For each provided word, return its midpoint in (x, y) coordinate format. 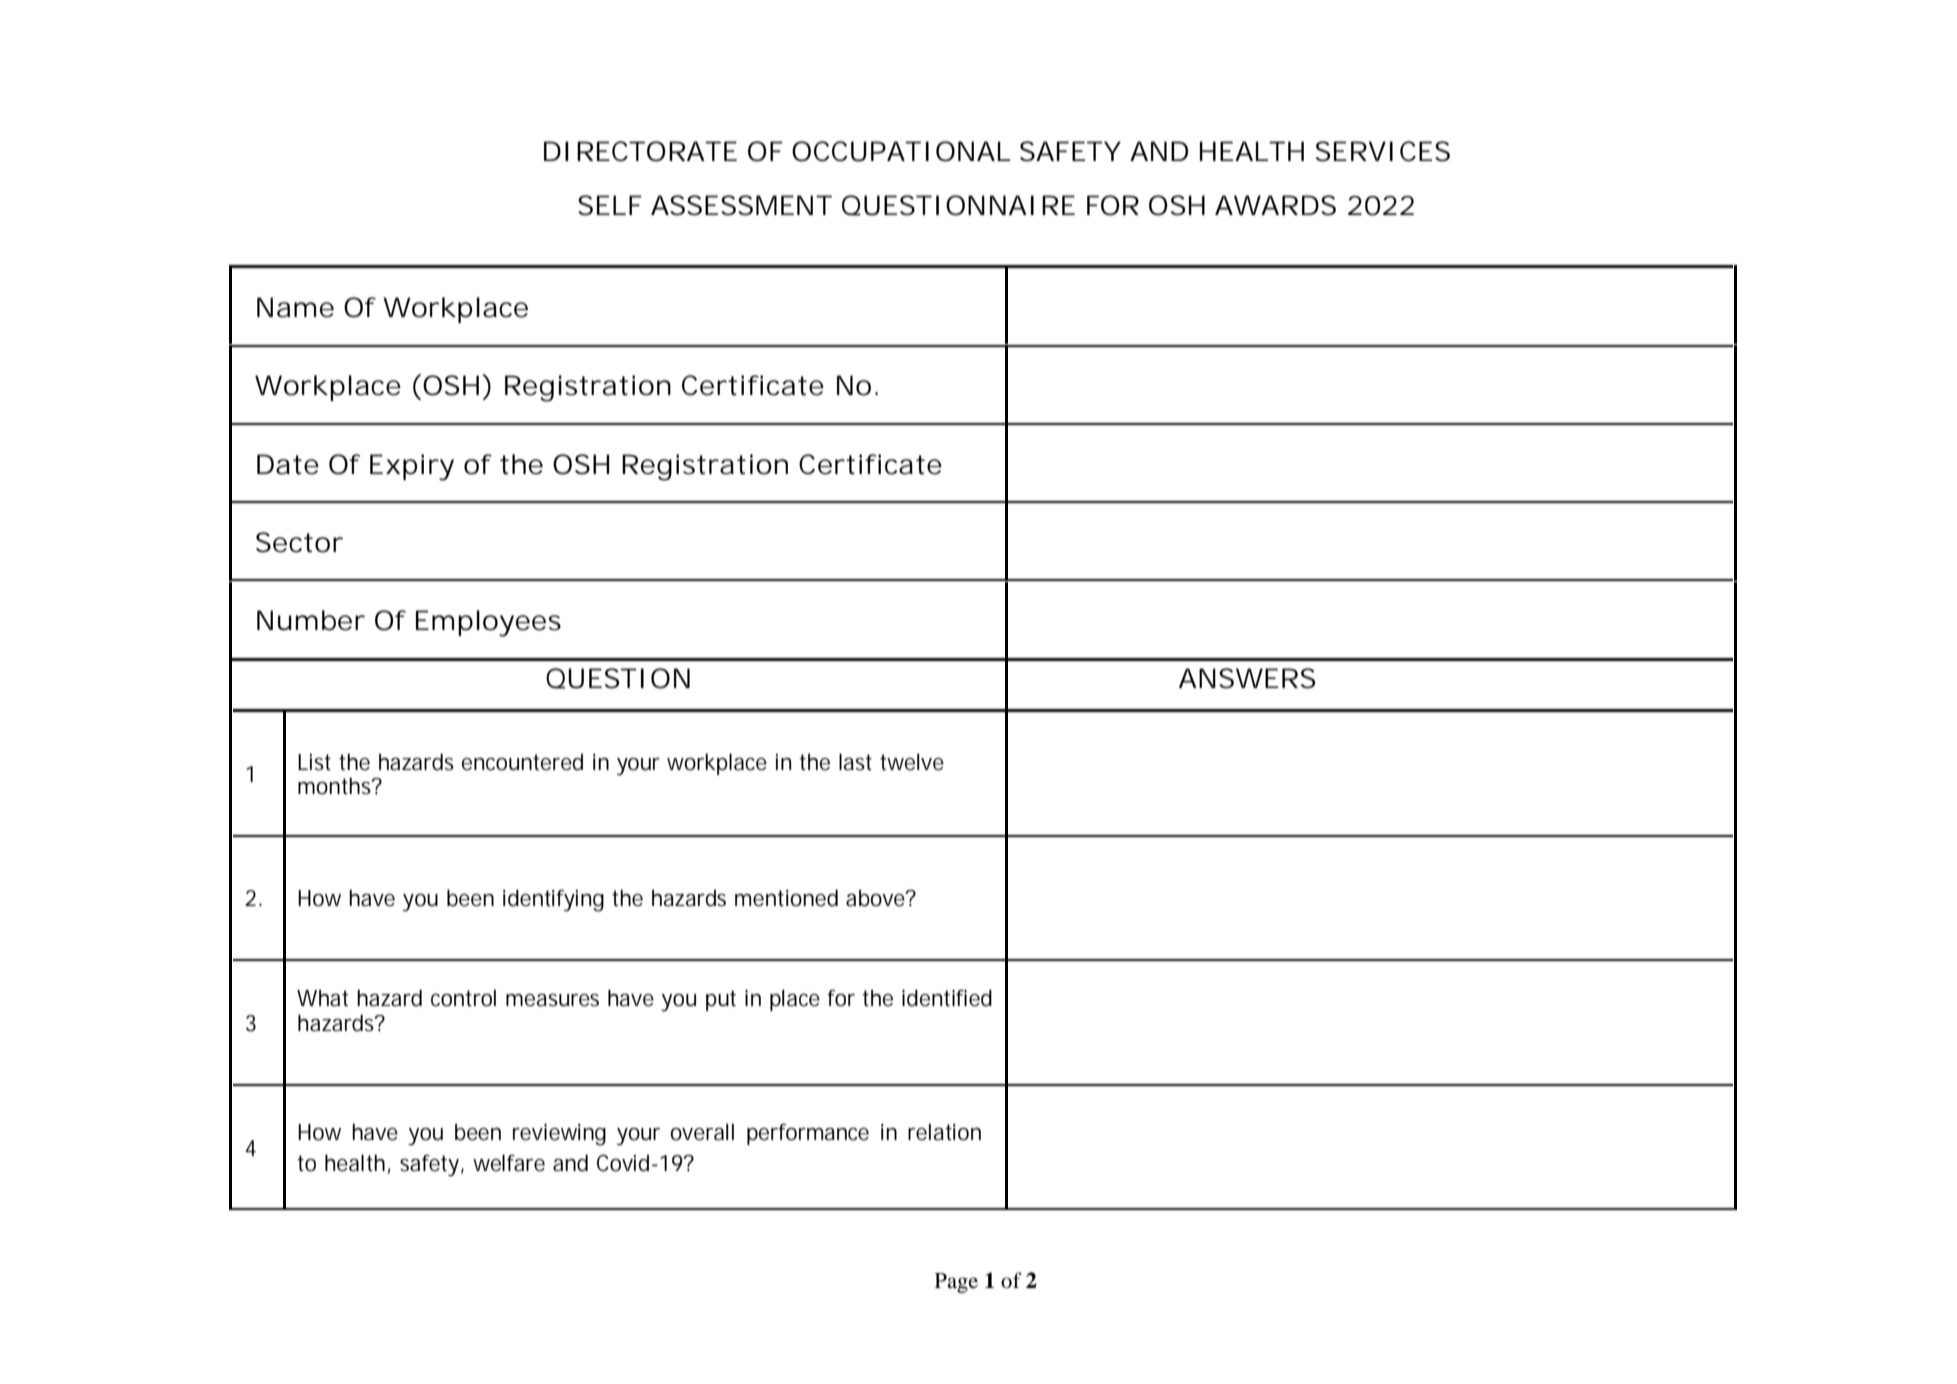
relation (944, 1132)
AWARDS (1275, 205)
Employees (488, 623)
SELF (610, 205)
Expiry (412, 467)
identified (947, 998)
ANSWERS (1247, 678)
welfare (509, 1163)
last (855, 762)
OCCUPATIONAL (901, 151)
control (463, 998)
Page (956, 1283)
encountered (522, 762)
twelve (912, 762)
